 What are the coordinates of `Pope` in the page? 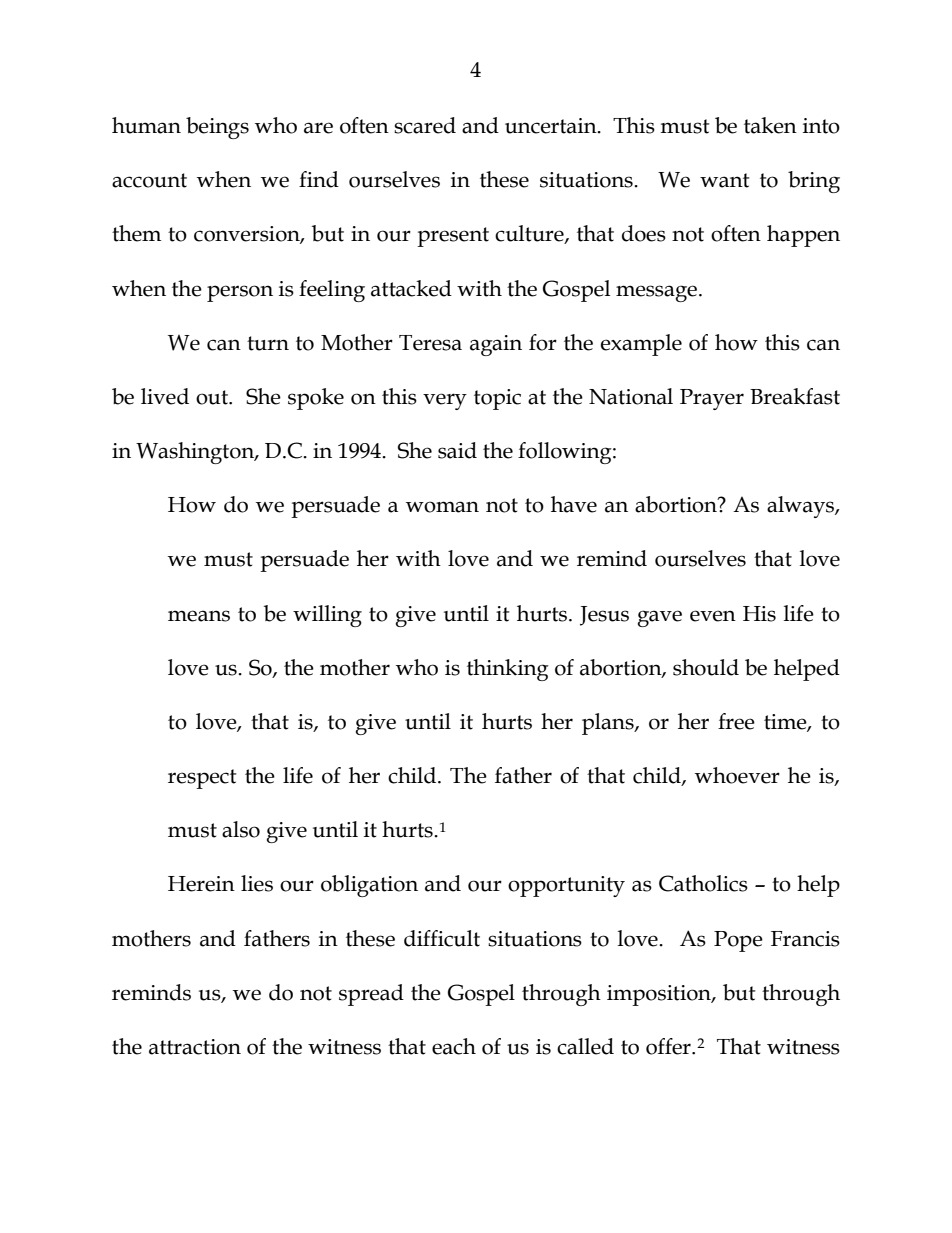 It's located at (738, 941).
